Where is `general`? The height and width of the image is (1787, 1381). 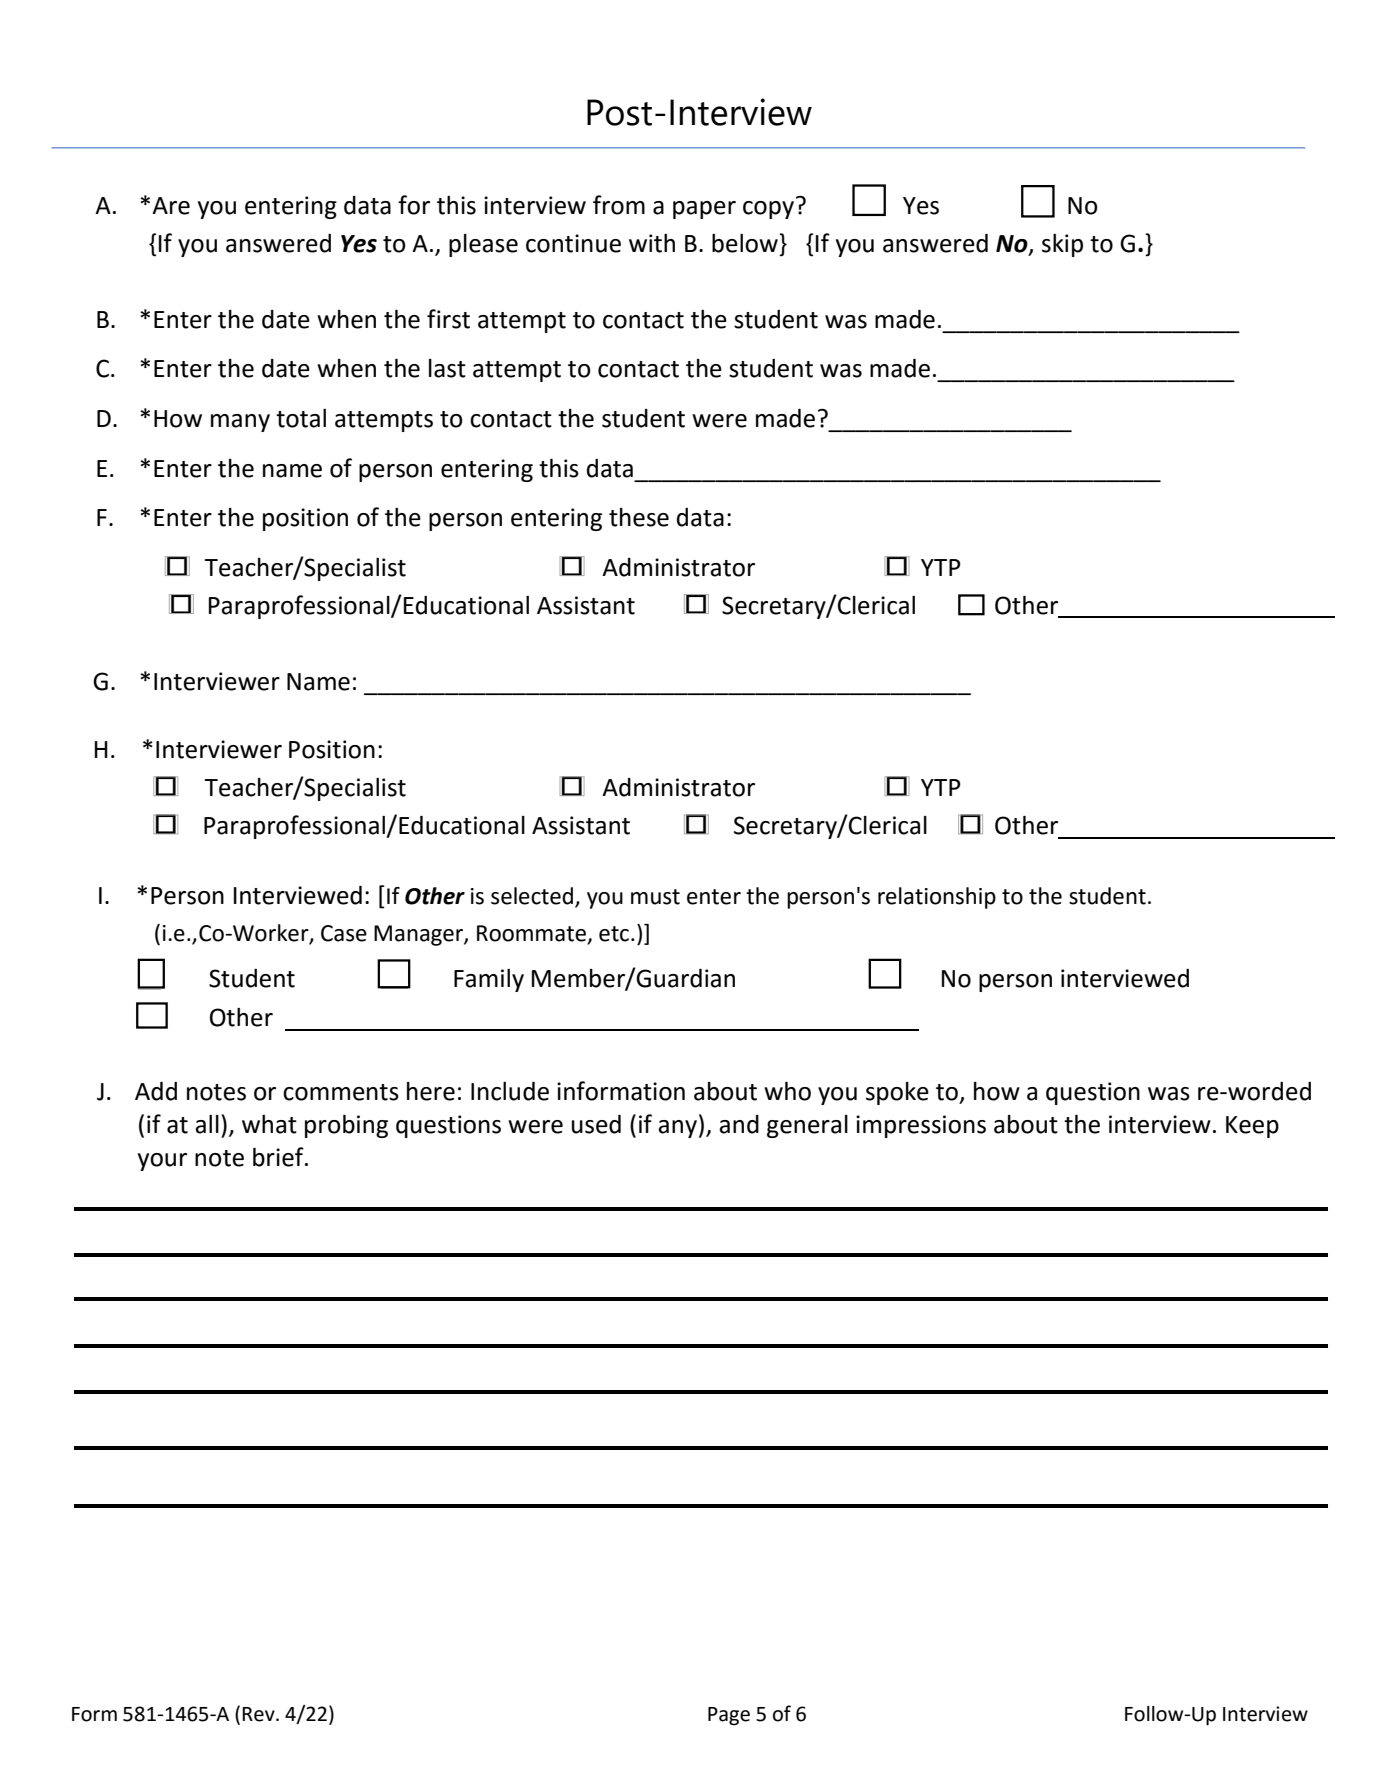
general is located at coordinates (807, 1126).
